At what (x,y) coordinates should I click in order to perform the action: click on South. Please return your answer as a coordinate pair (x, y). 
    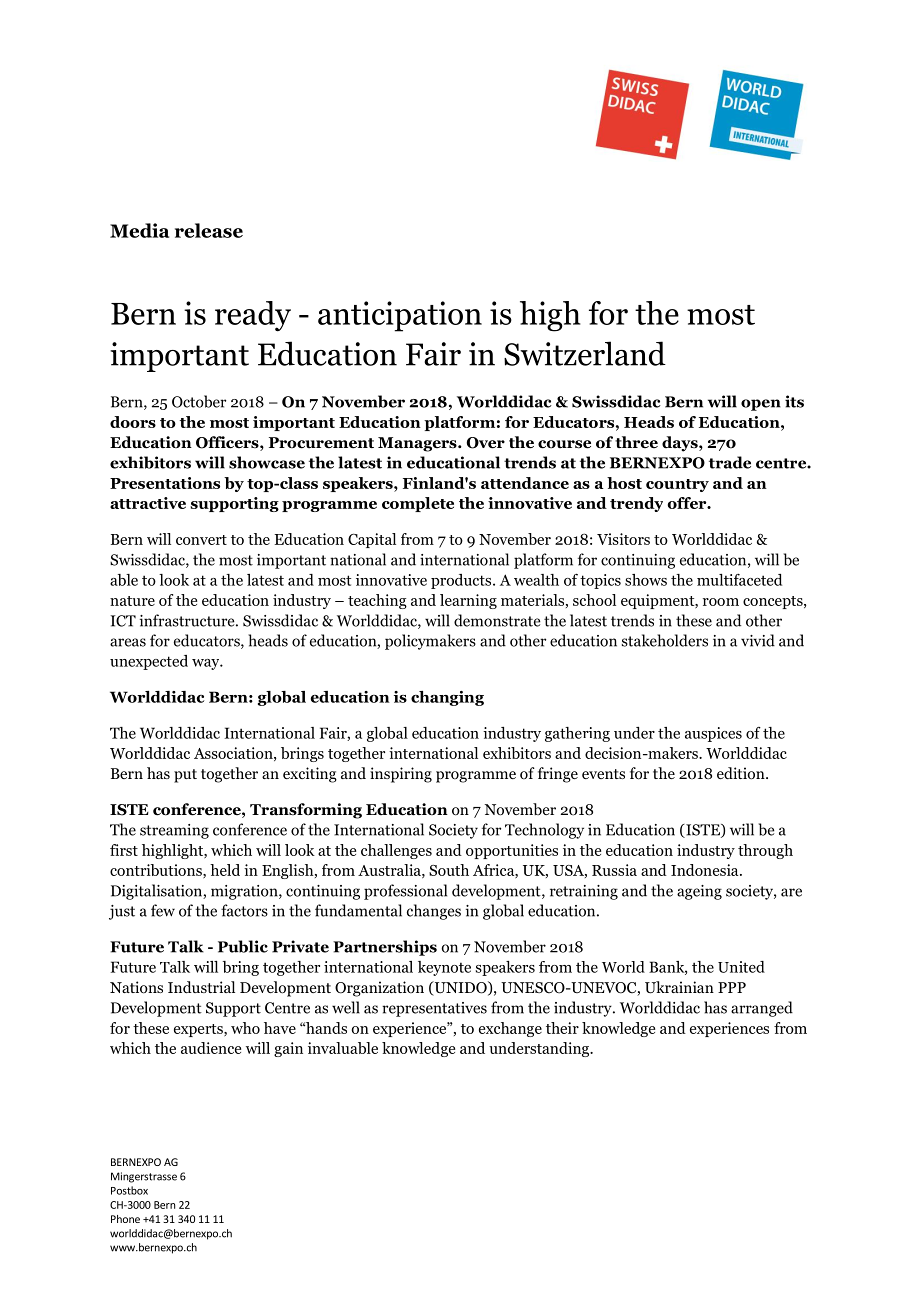
    Looking at the image, I should click on (449, 870).
